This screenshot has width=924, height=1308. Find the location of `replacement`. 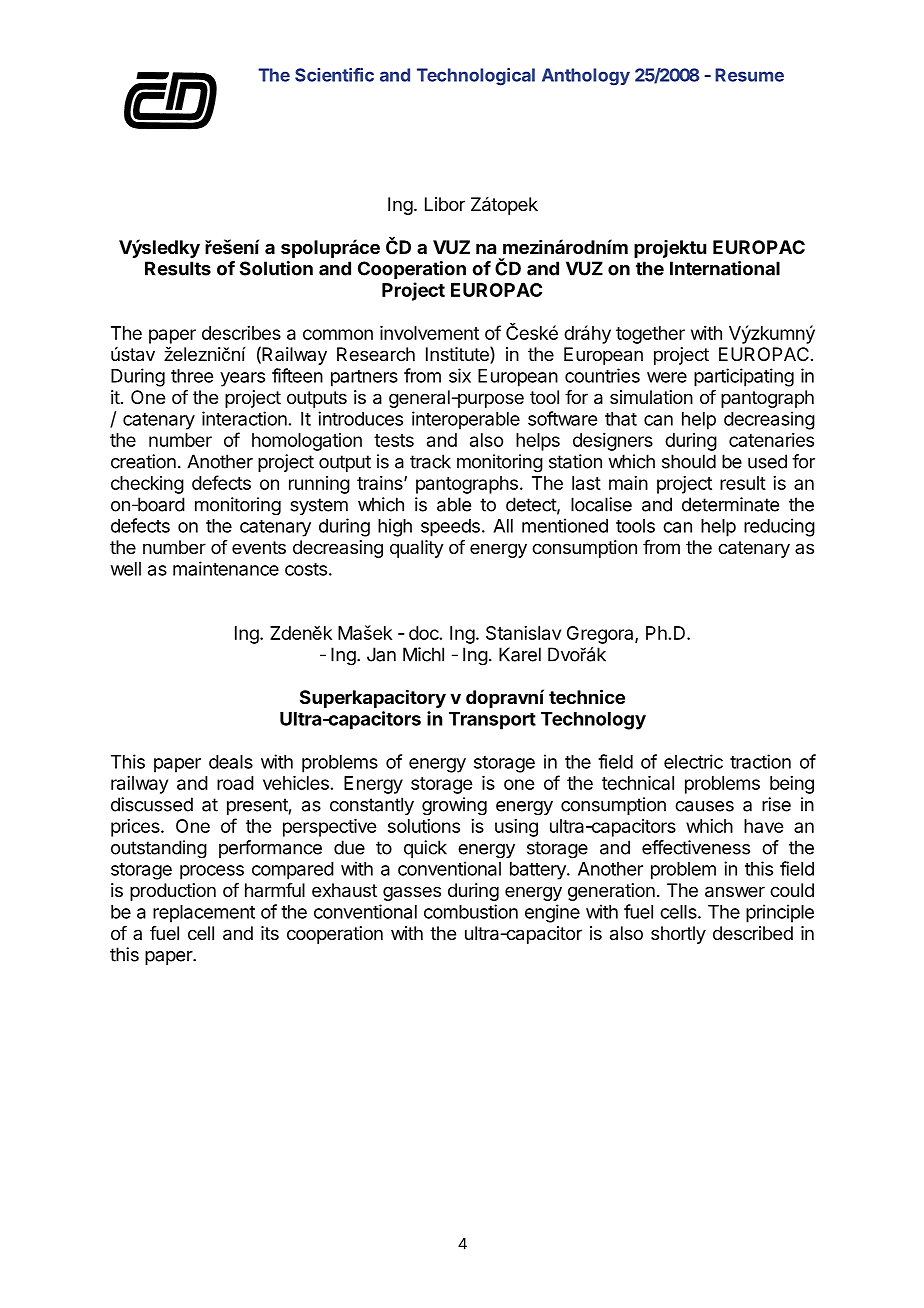

replacement is located at coordinates (204, 914).
